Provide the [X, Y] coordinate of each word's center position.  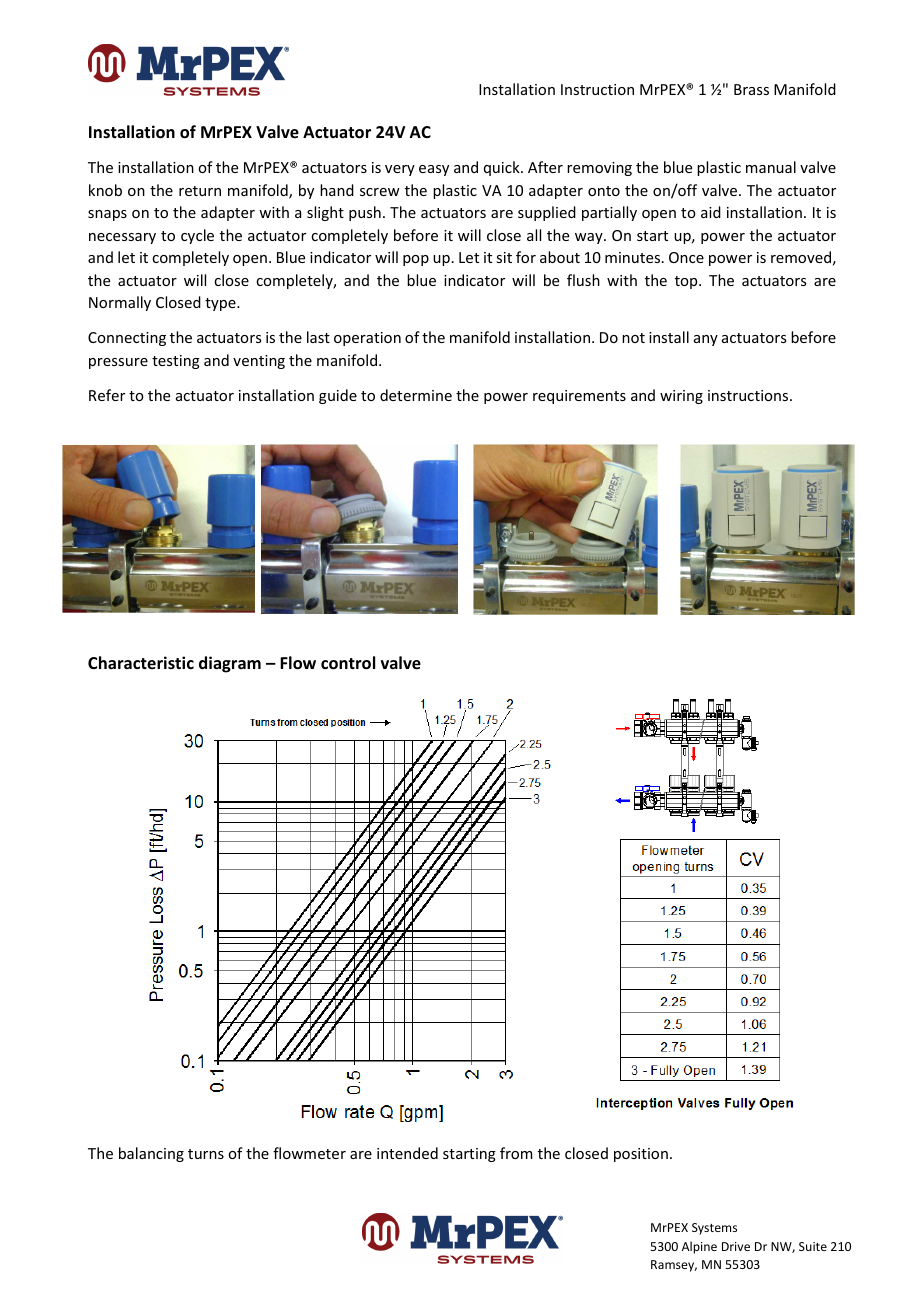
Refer [107, 395]
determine [416, 395]
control [348, 663]
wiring [681, 397]
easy [434, 170]
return [200, 191]
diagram [230, 664]
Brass [751, 89]
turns [206, 1154]
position [641, 1155]
